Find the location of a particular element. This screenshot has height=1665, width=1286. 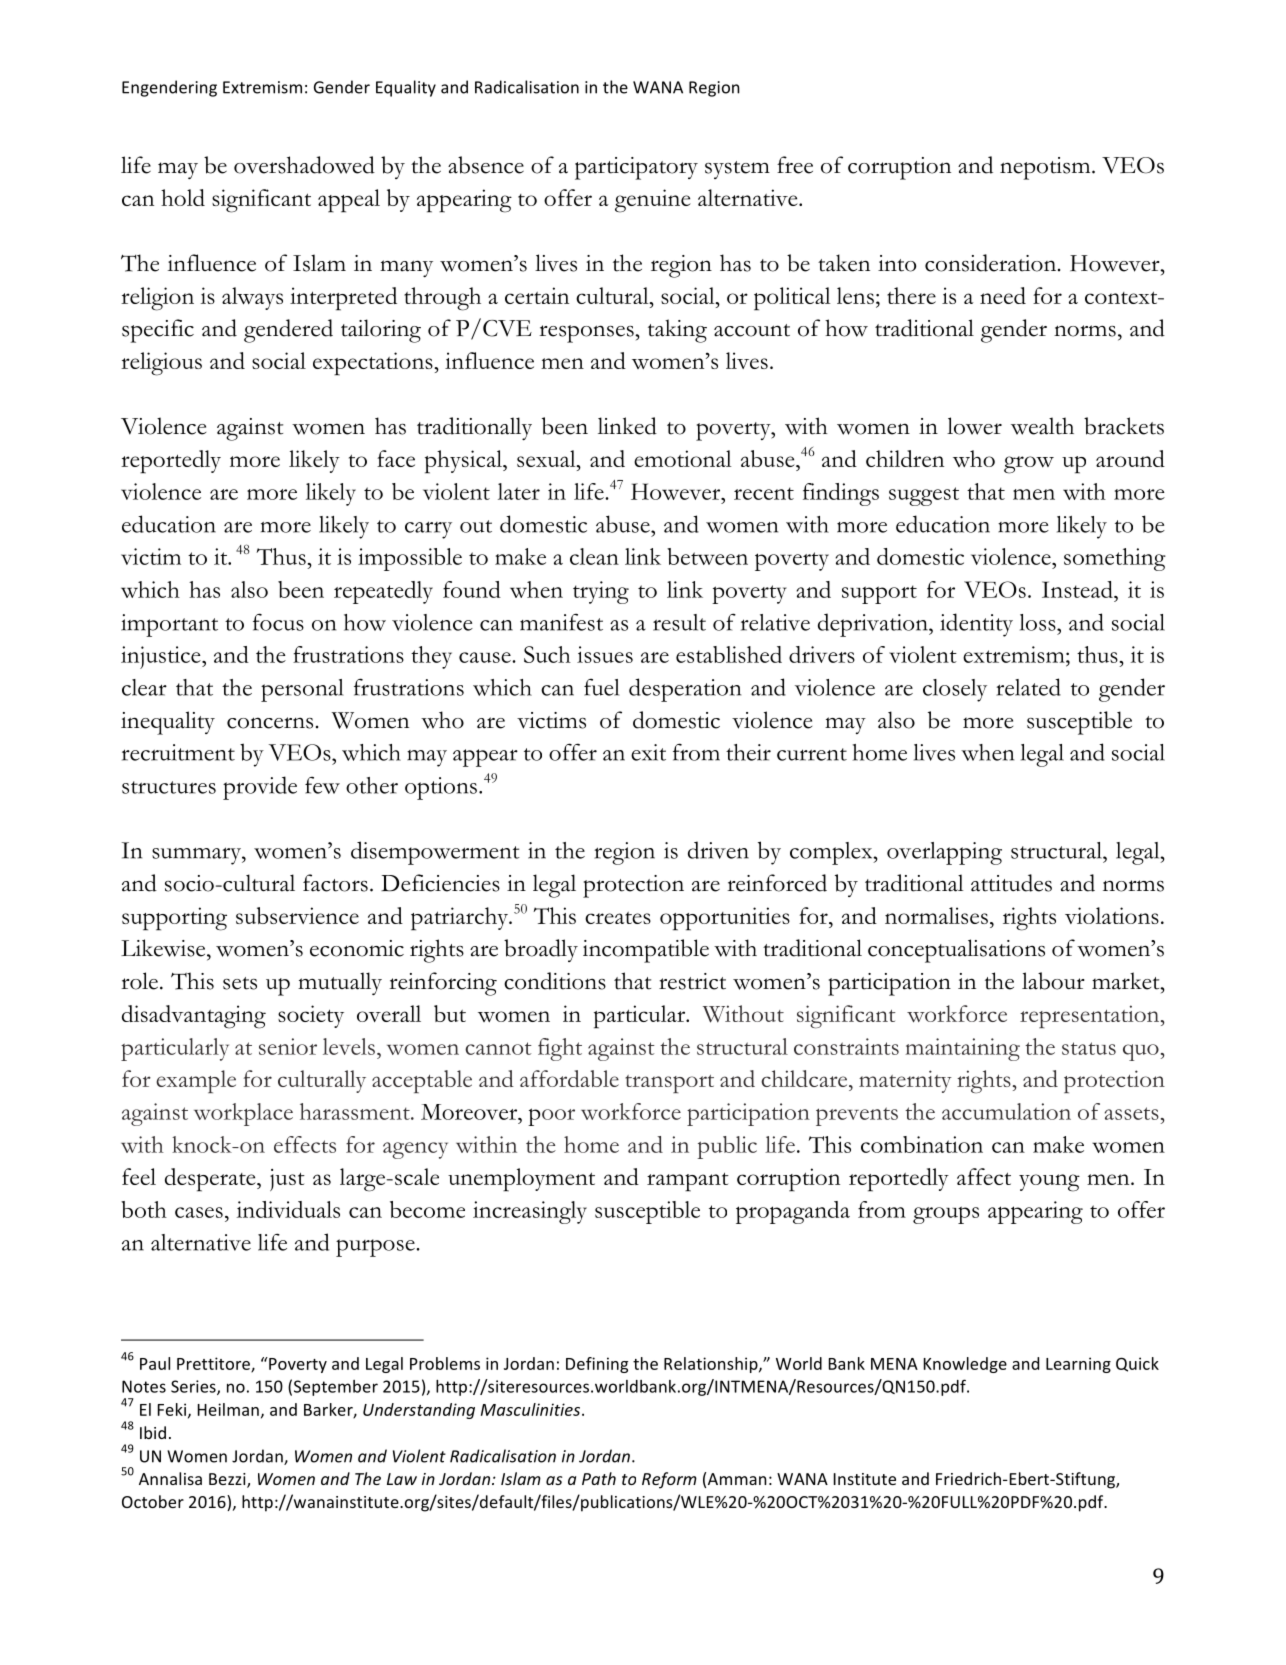

nepotism is located at coordinates (1046, 168).
